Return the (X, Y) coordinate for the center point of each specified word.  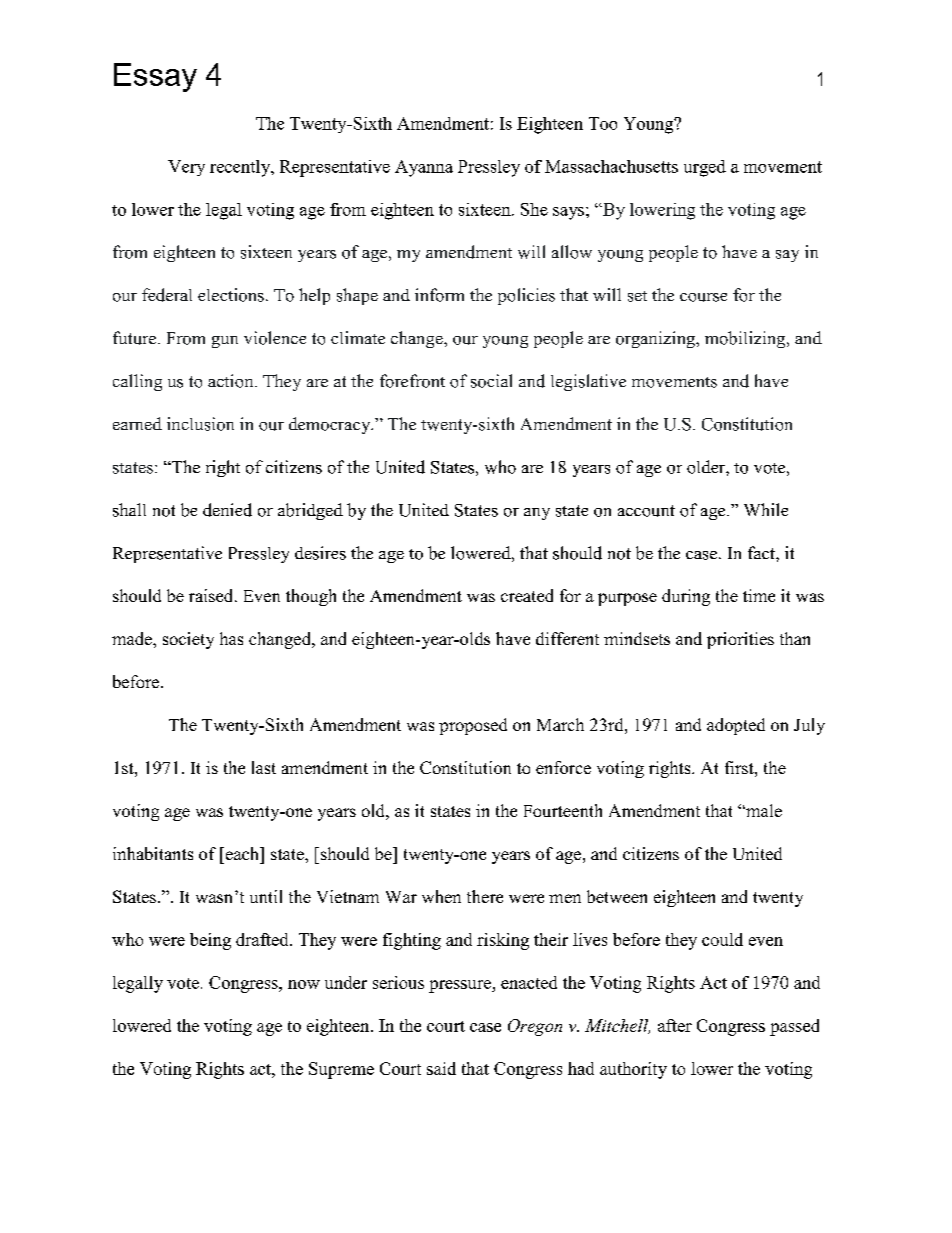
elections (231, 295)
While (766, 509)
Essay (155, 77)
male (763, 810)
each (242, 853)
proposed (473, 726)
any (537, 514)
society (188, 640)
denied (227, 510)
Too (603, 123)
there (485, 896)
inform (439, 295)
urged (705, 168)
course (703, 297)
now (304, 984)
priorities (740, 640)
